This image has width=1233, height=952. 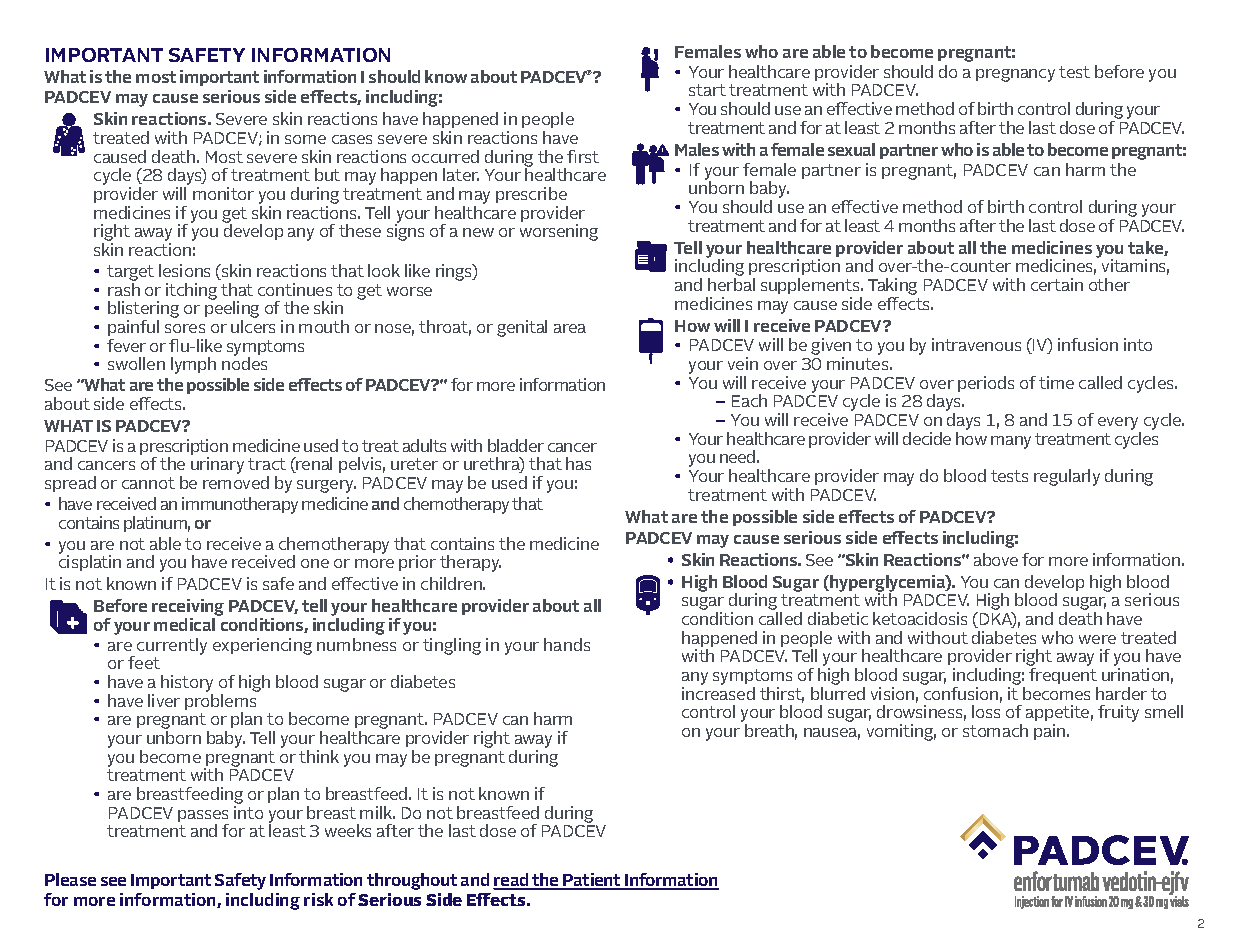 What do you see at coordinates (570, 328) in the image?
I see `area` at bounding box center [570, 328].
